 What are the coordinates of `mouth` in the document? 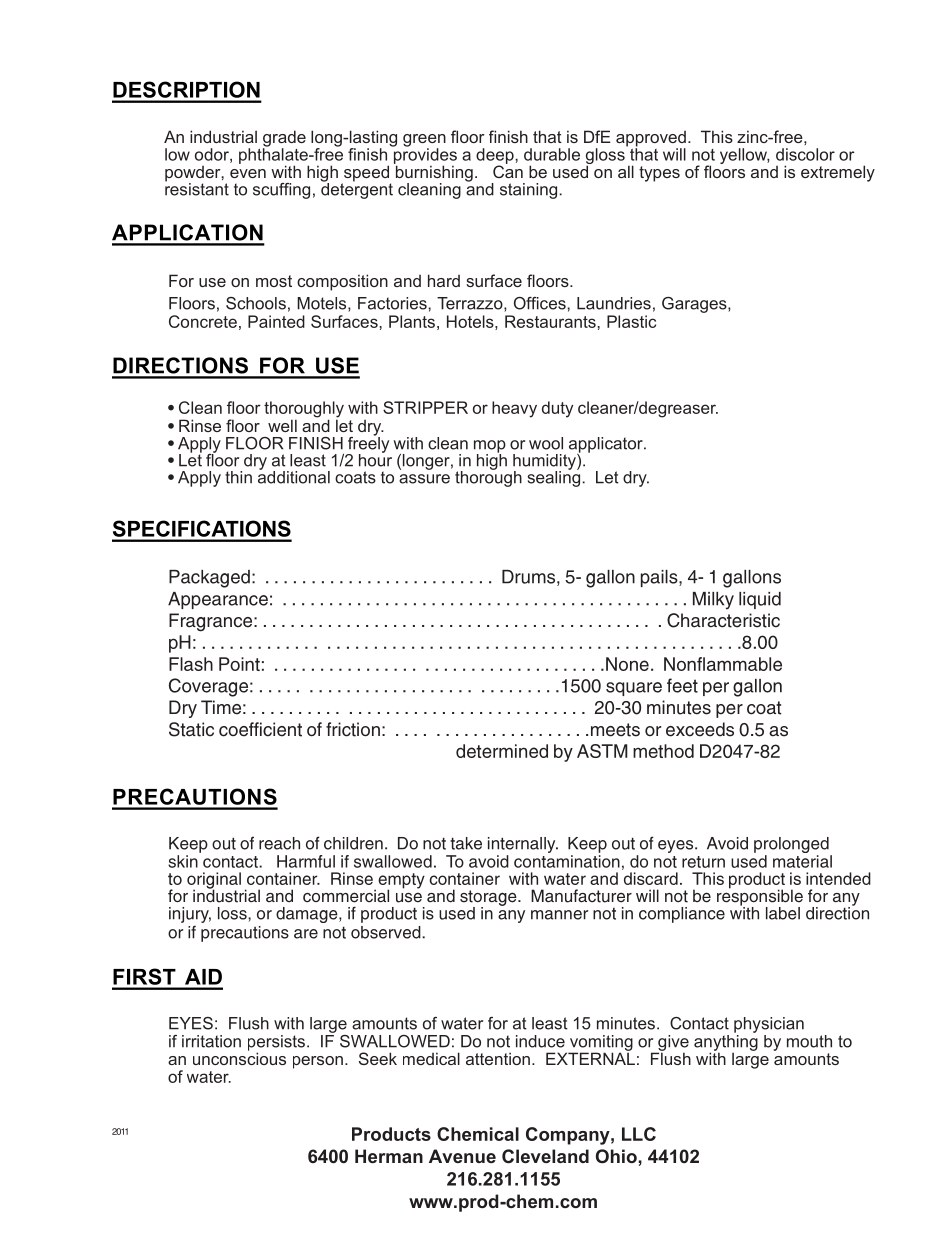 It's located at (809, 1041).
